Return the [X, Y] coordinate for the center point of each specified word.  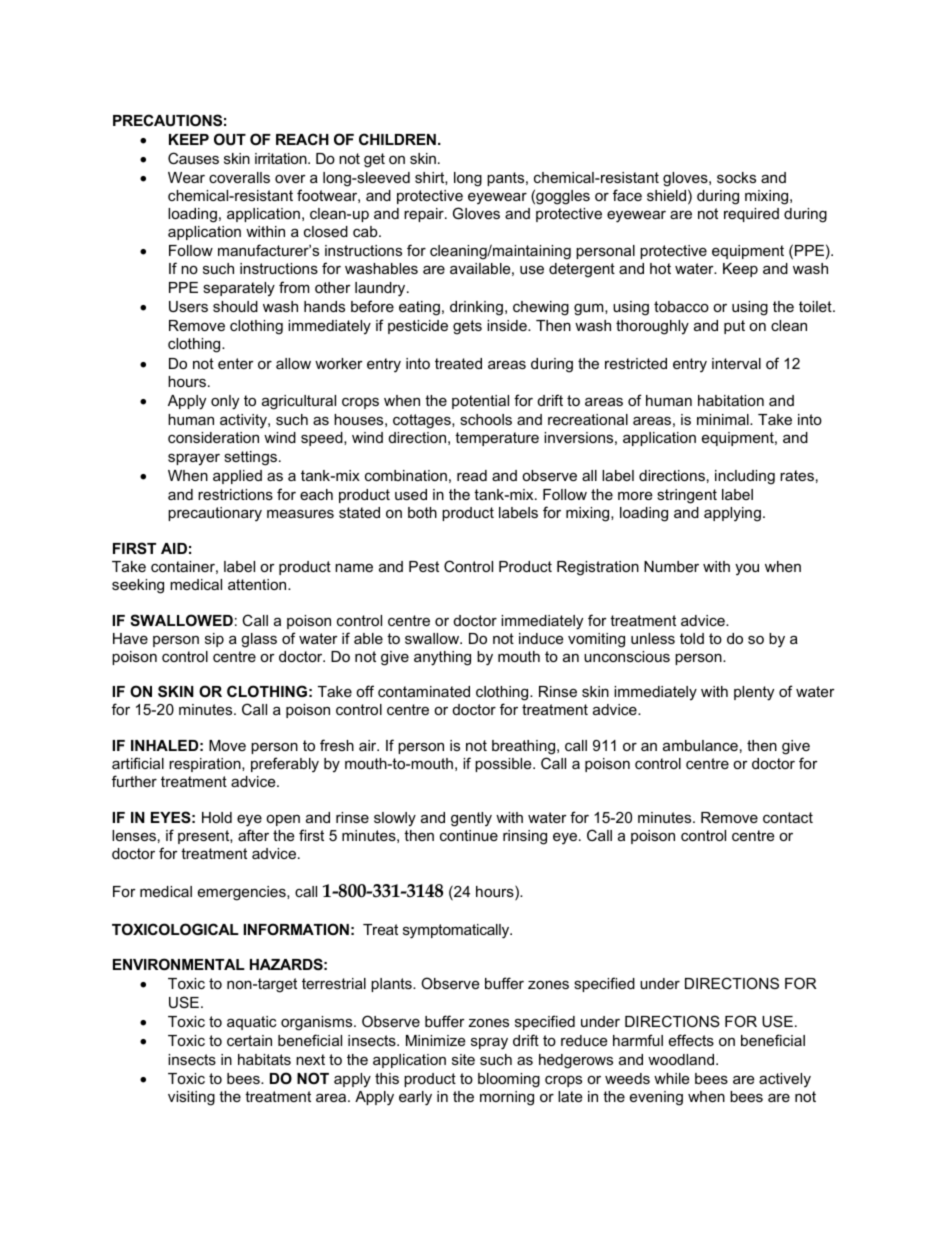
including [745, 477]
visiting [191, 1098]
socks [736, 177]
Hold [217, 817]
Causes [193, 158]
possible [504, 765]
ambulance [700, 745]
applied [237, 477]
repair [425, 215]
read [472, 475]
